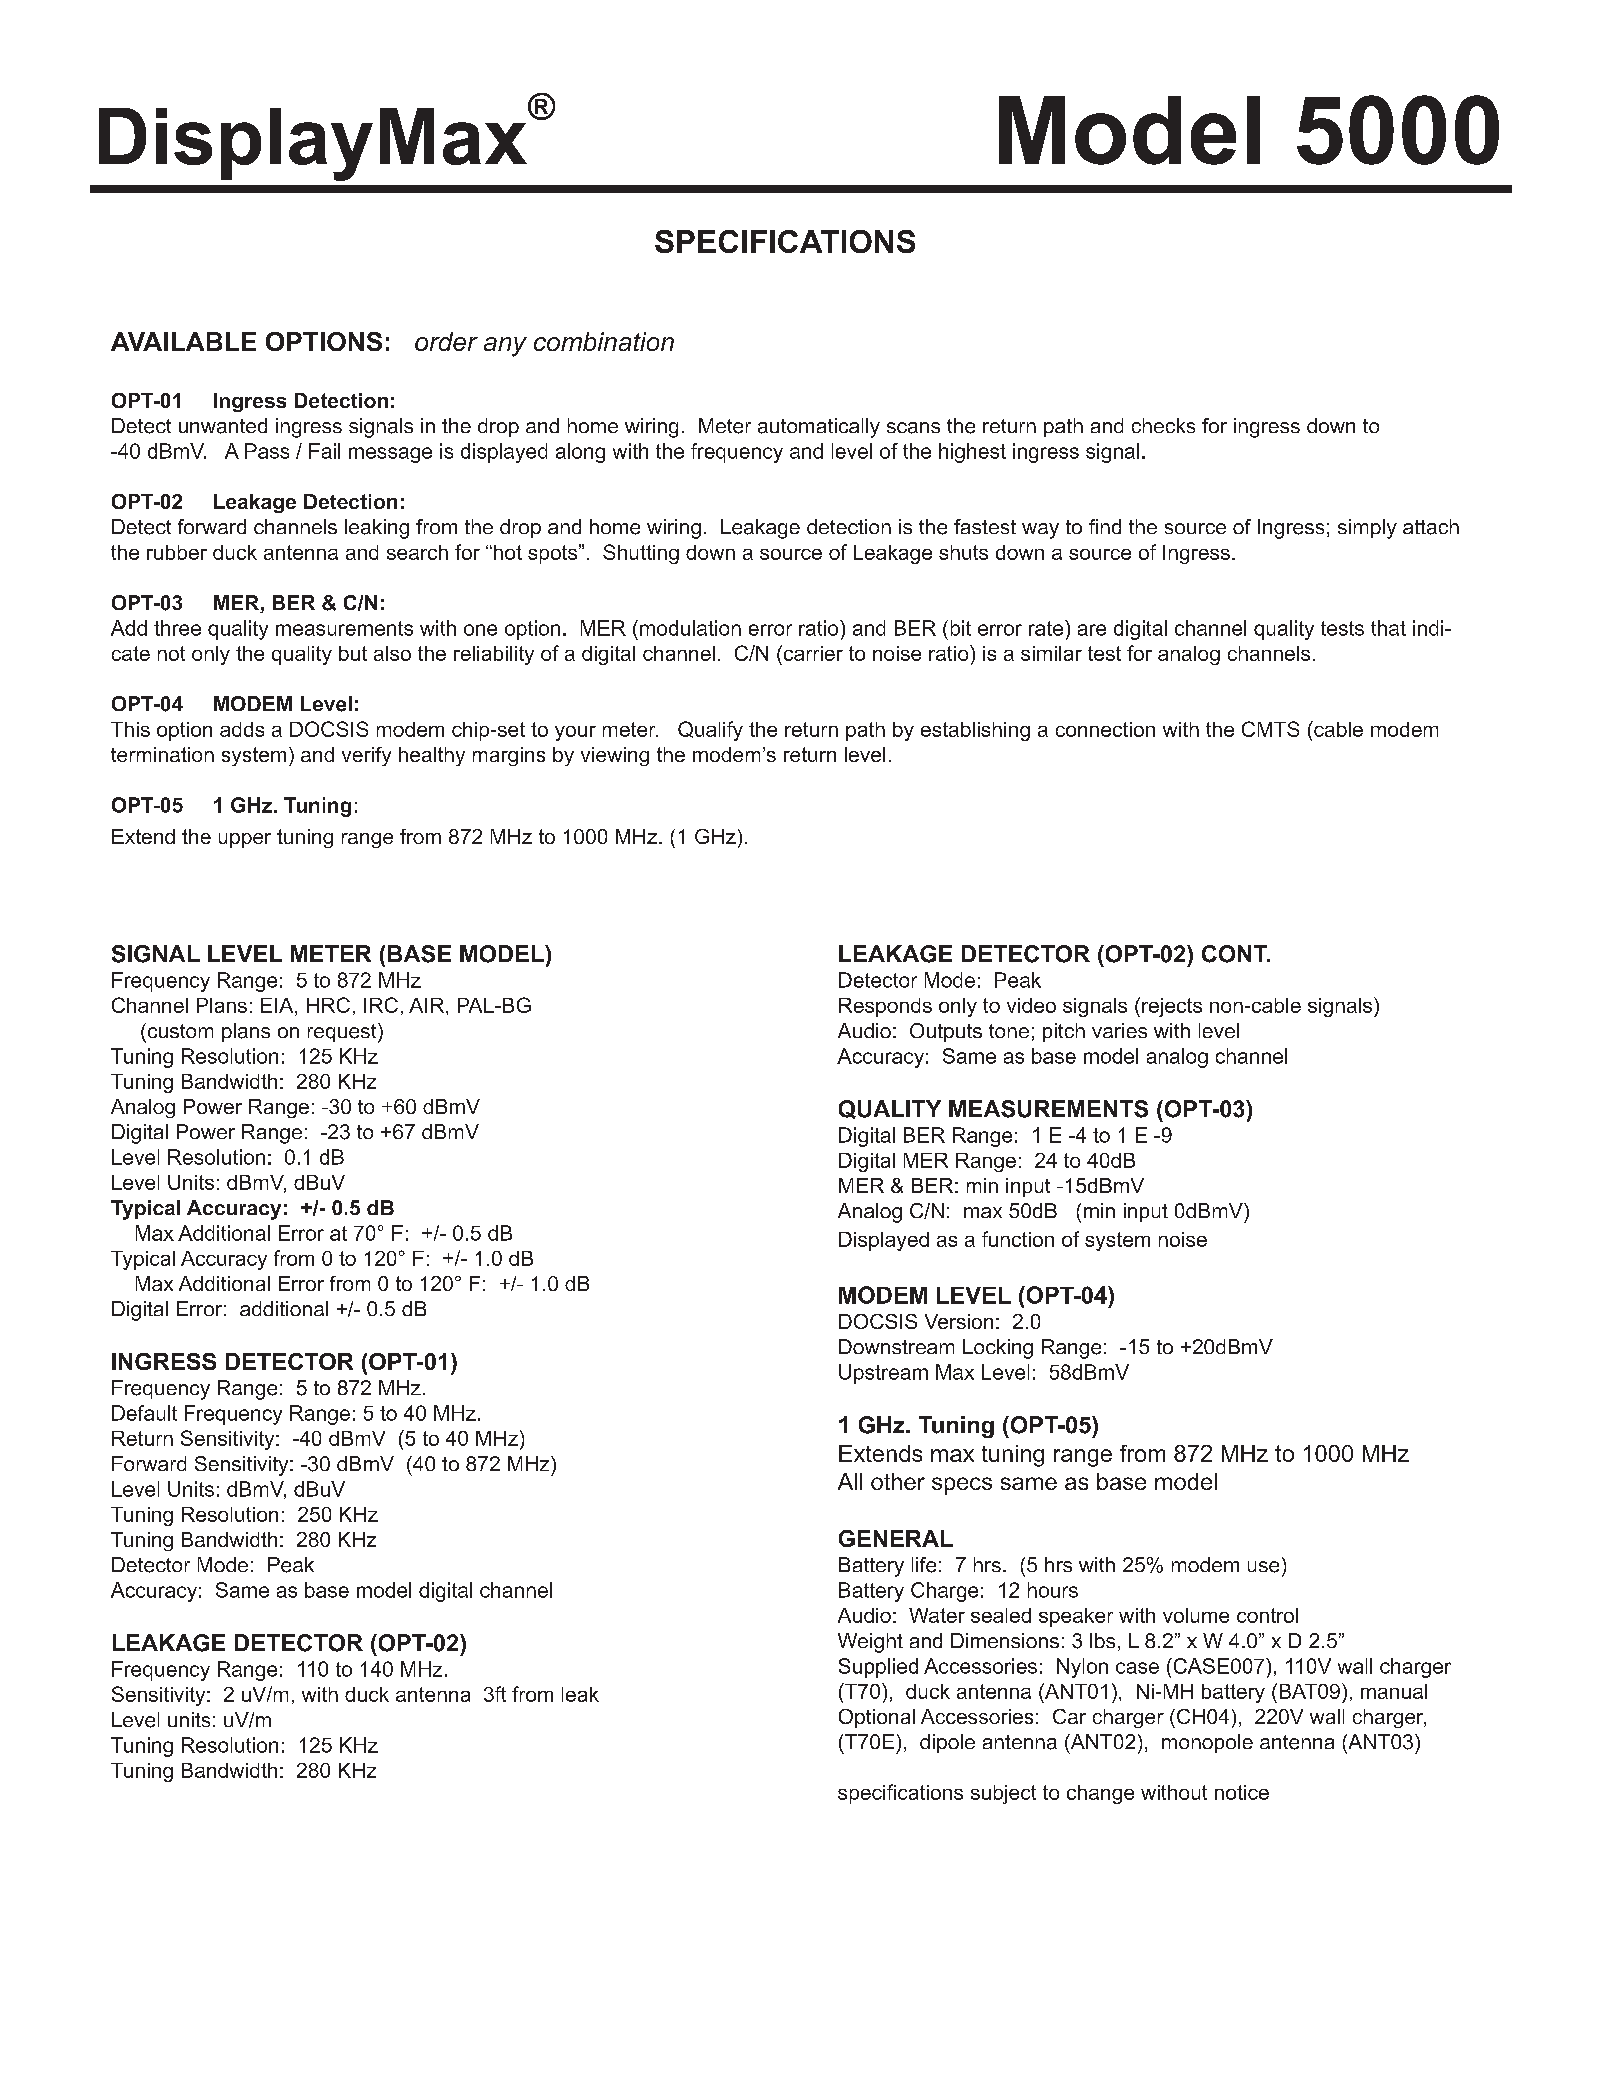 This document has width=1612, height=2086. Describe the element at coordinates (223, 426) in the document. I see `unwanted` at that location.
